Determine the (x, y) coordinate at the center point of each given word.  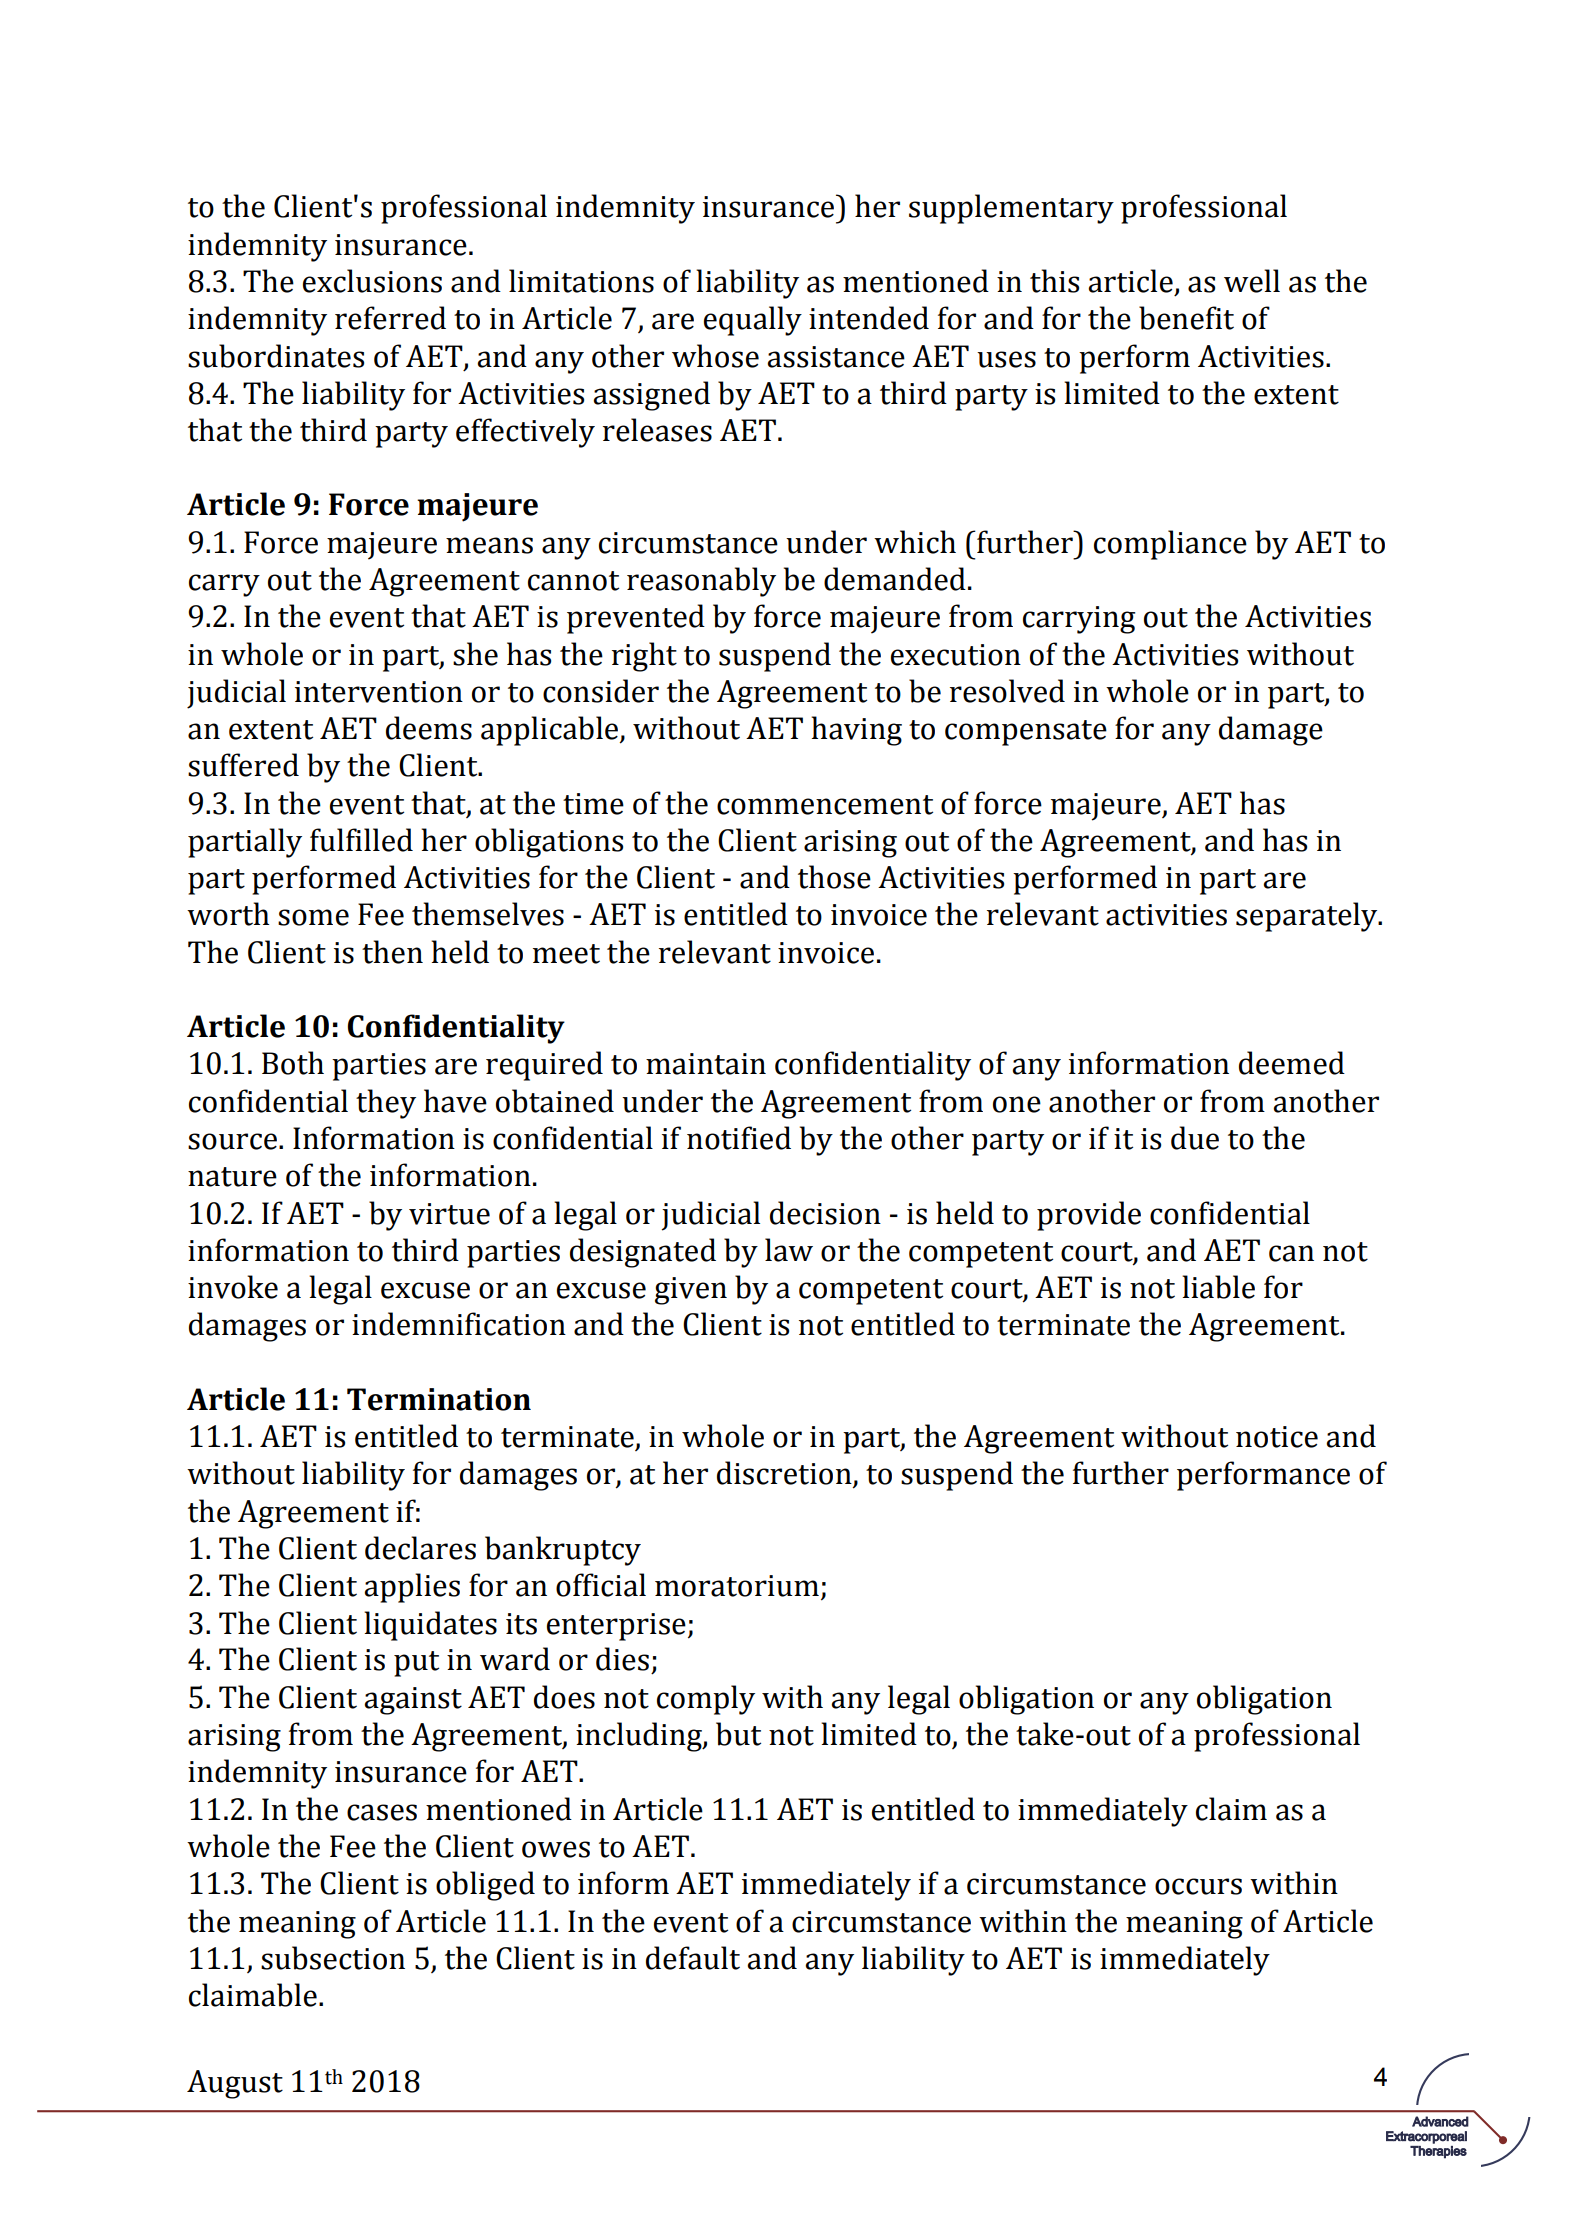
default (693, 1958)
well (1252, 281)
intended (869, 318)
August (235, 2084)
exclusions (372, 281)
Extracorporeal (1426, 2137)
